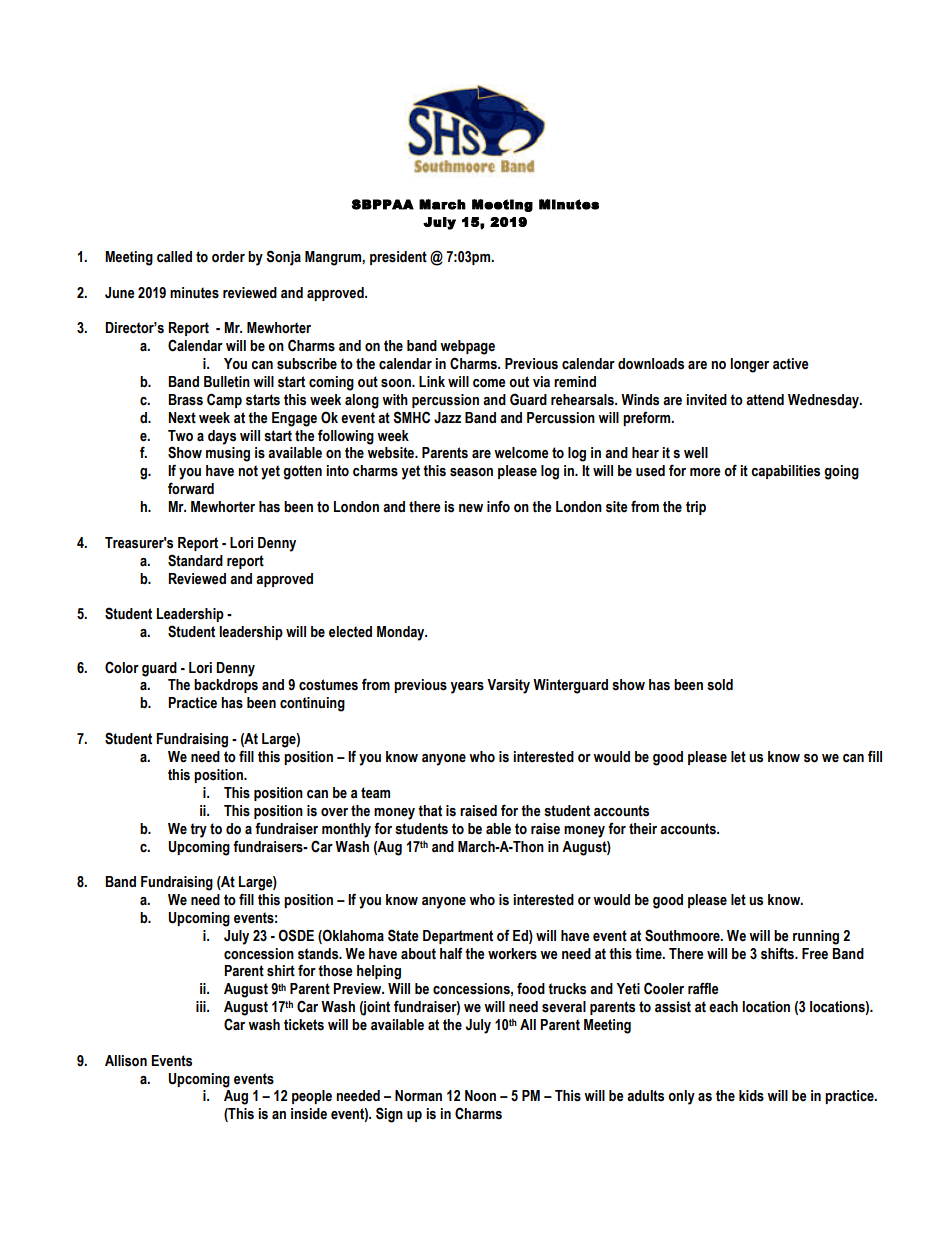 Image resolution: width=952 pixels, height=1233 pixels. I want to click on Allison, so click(126, 1061).
